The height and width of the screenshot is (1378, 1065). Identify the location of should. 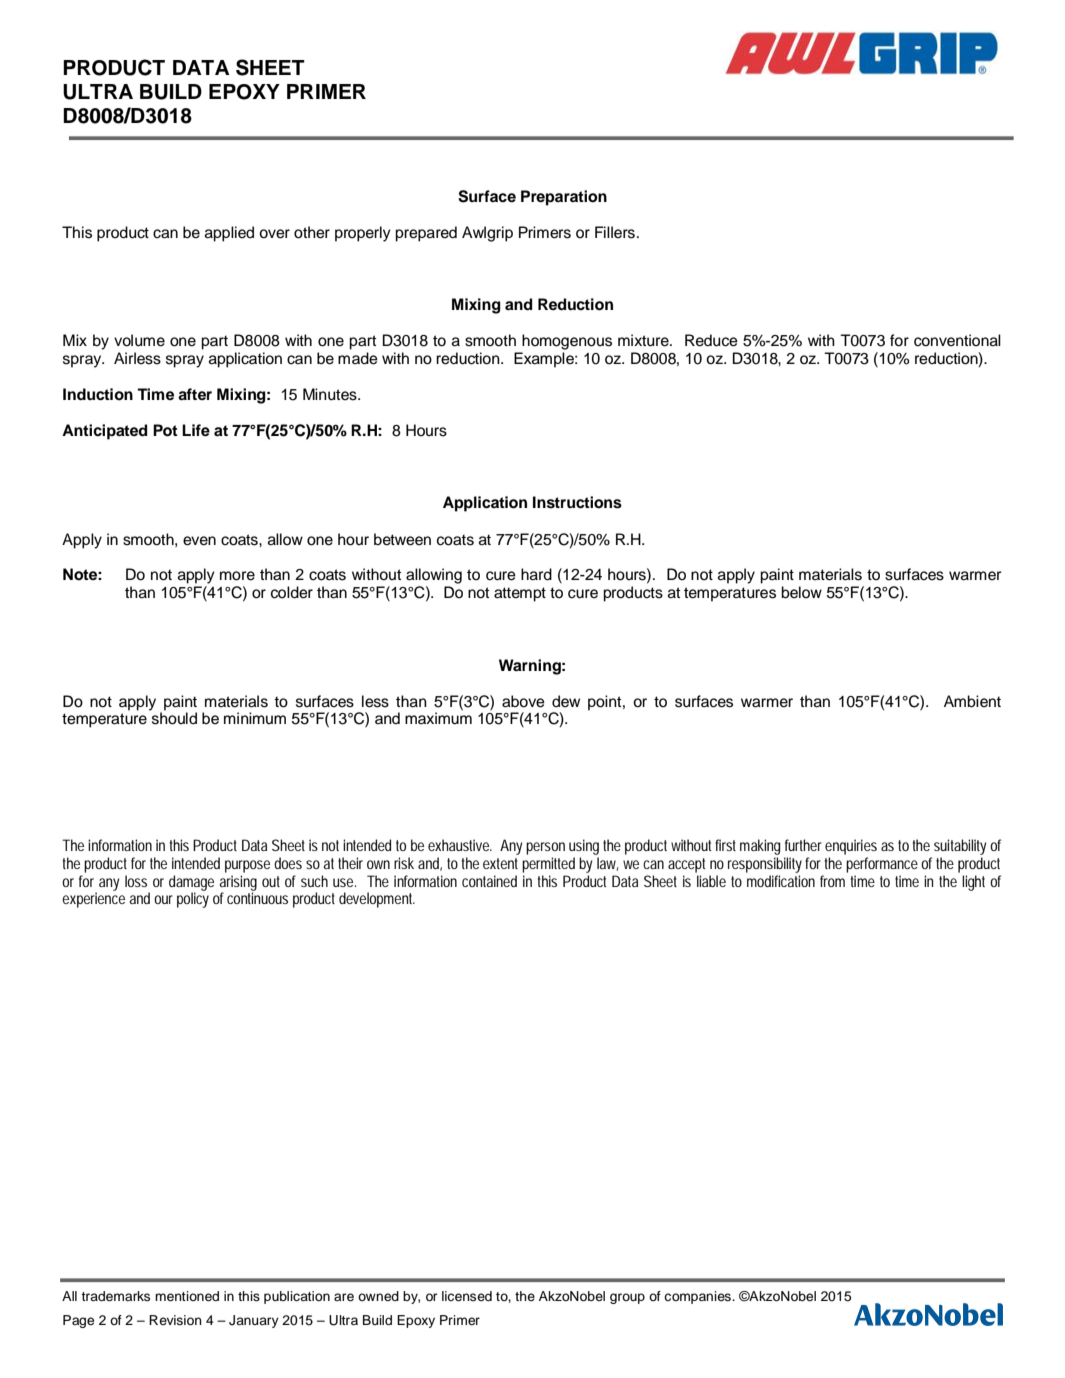
(174, 718).
